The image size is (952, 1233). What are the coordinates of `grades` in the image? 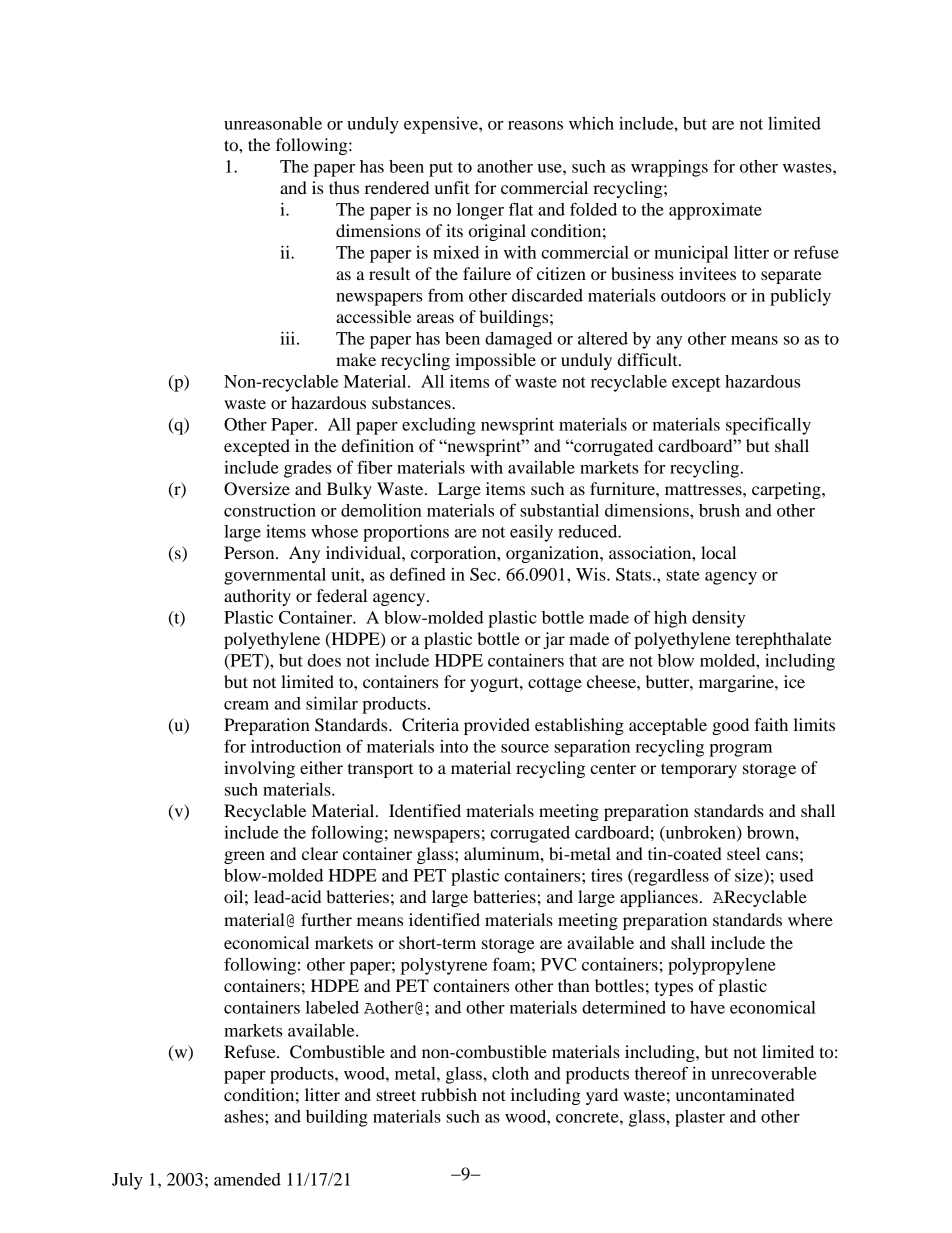 It's located at (307, 469).
